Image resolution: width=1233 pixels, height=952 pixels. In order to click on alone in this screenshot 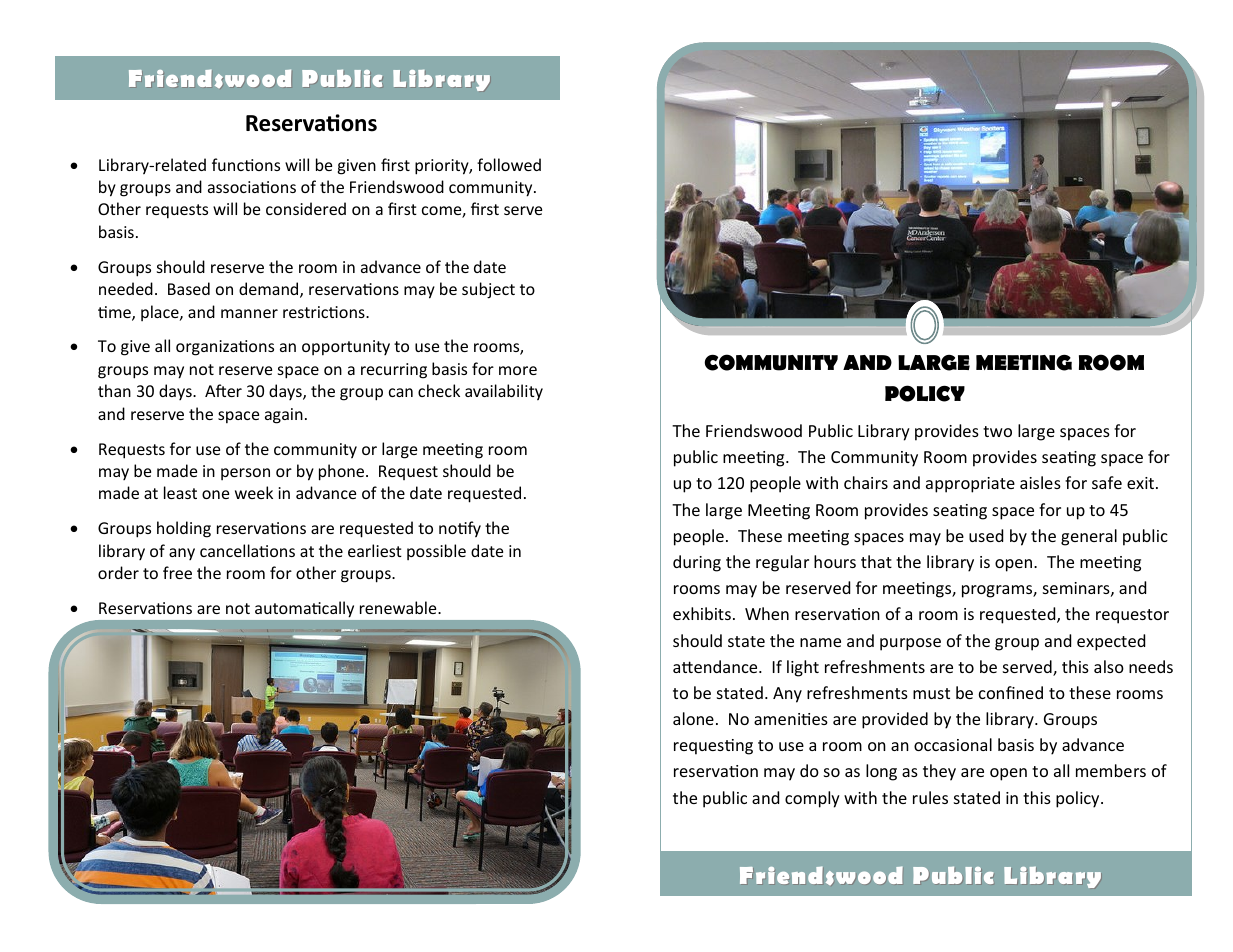, I will do `click(693, 718)`.
